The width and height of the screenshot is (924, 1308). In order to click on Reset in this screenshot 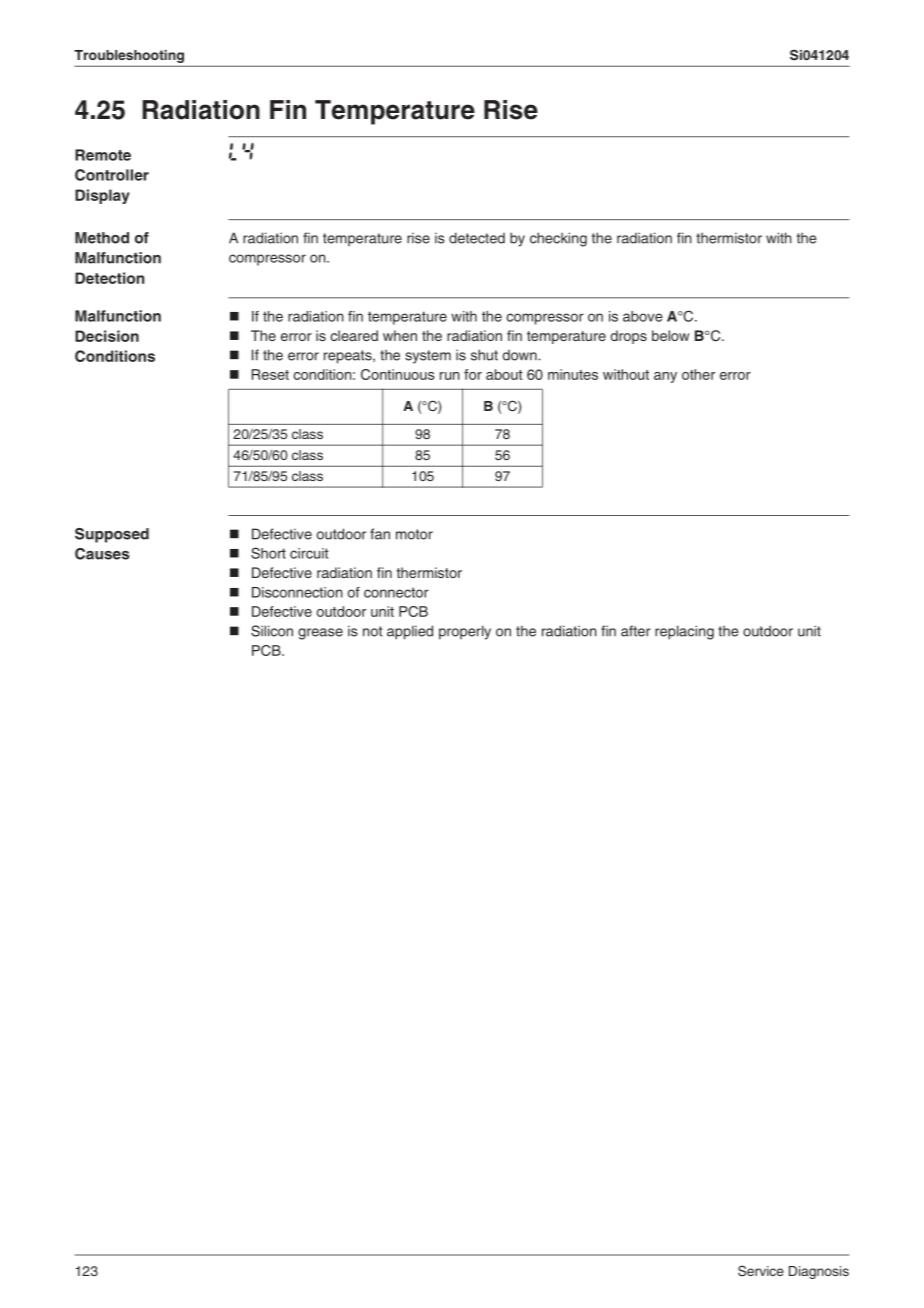, I will do `click(270, 374)`.
